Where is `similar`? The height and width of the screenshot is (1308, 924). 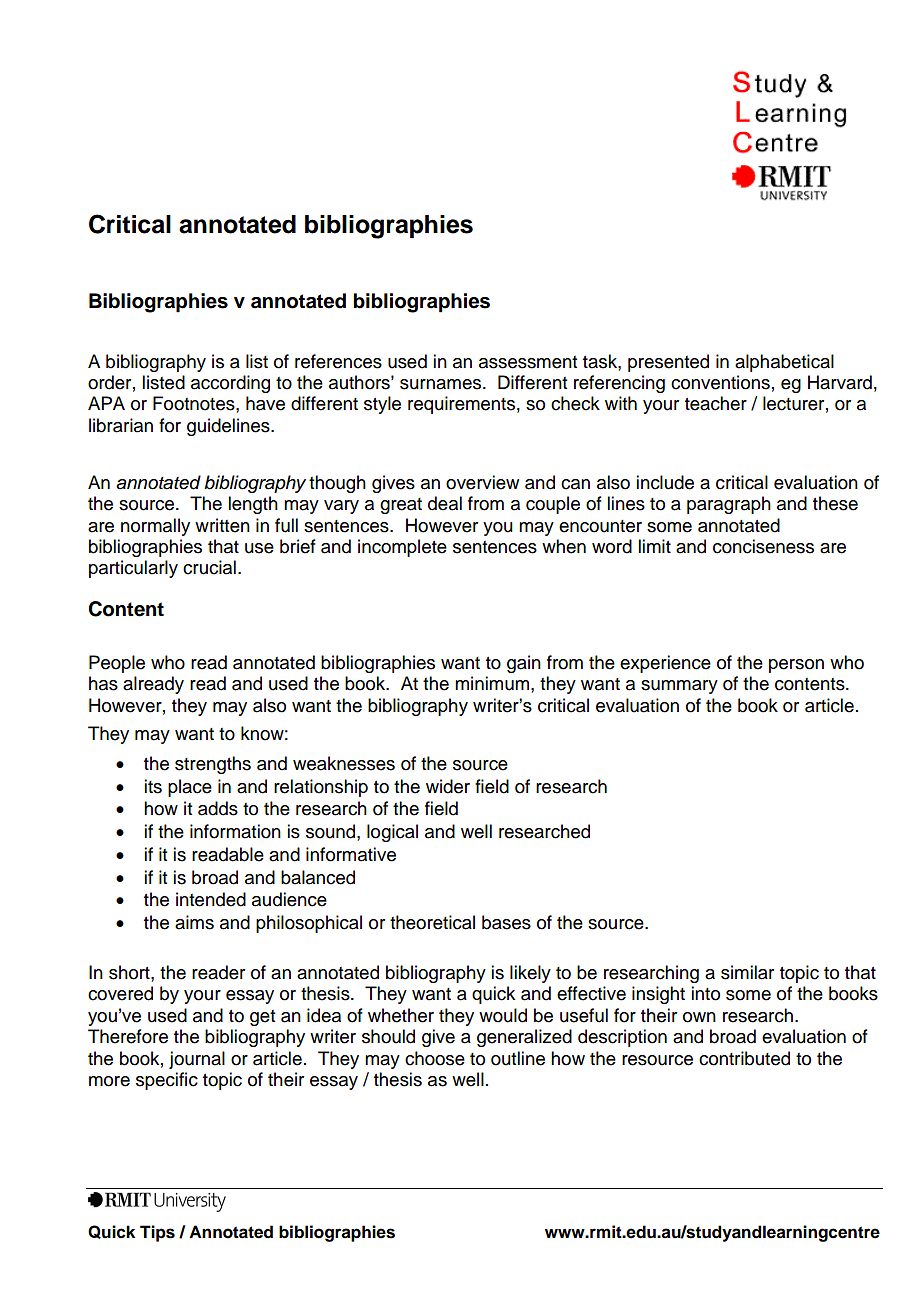
similar is located at coordinates (747, 972).
